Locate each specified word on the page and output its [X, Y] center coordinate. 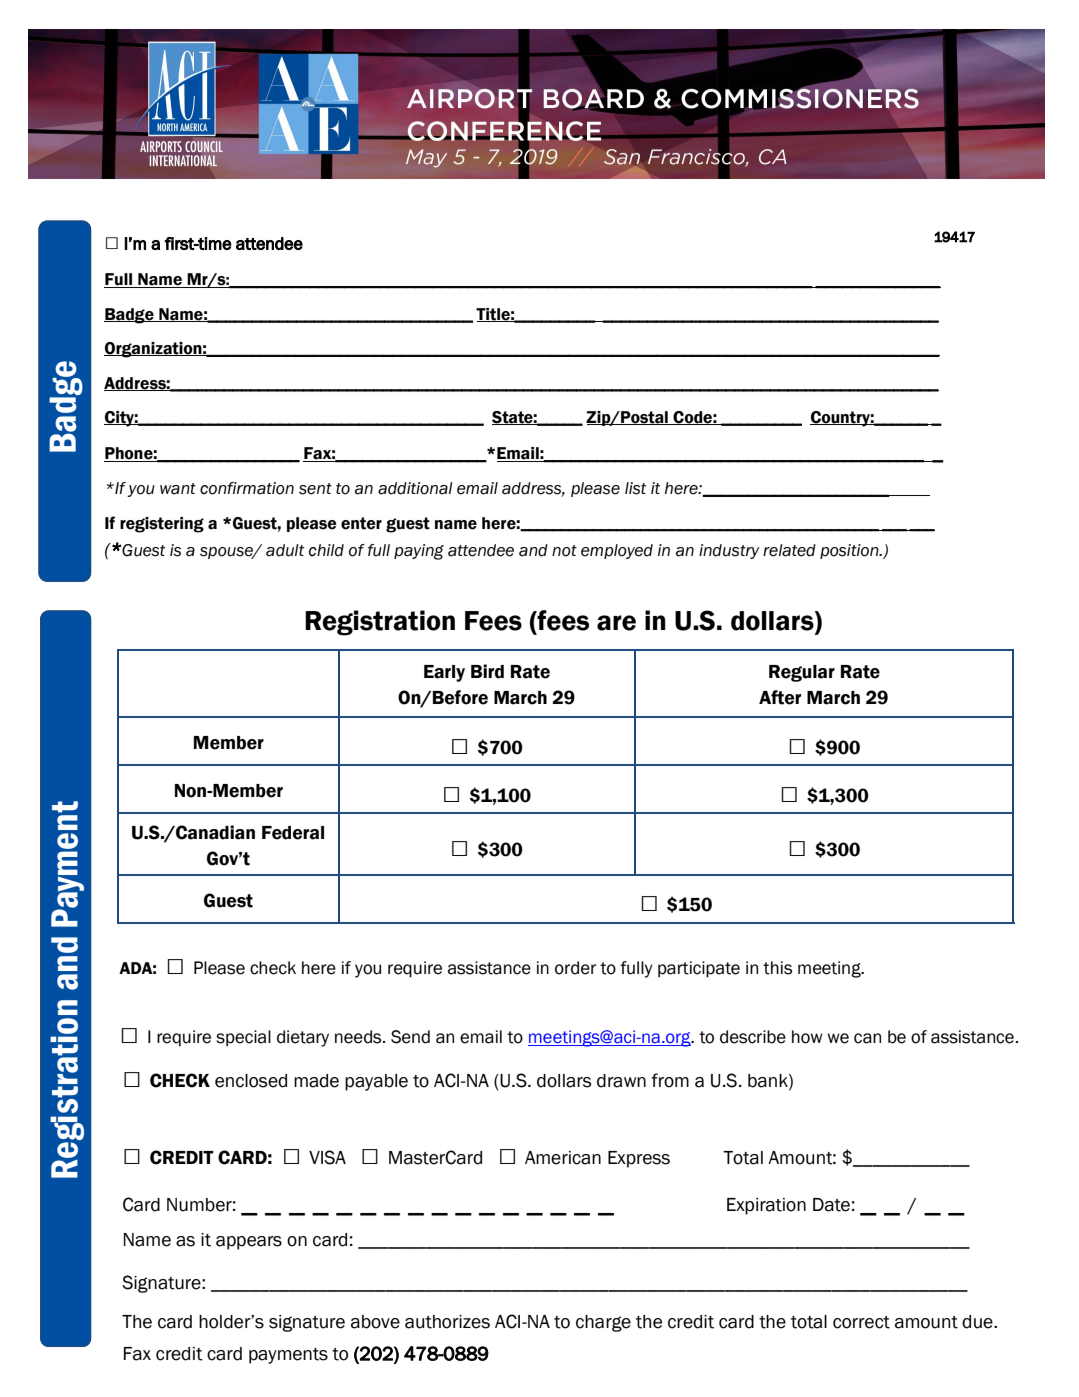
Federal [293, 833]
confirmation [247, 488]
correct [861, 1322]
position [850, 551]
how [807, 1037]
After [780, 697]
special [243, 1038]
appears [249, 1243]
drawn [621, 1081]
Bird [487, 671]
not [564, 551]
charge [603, 1323]
